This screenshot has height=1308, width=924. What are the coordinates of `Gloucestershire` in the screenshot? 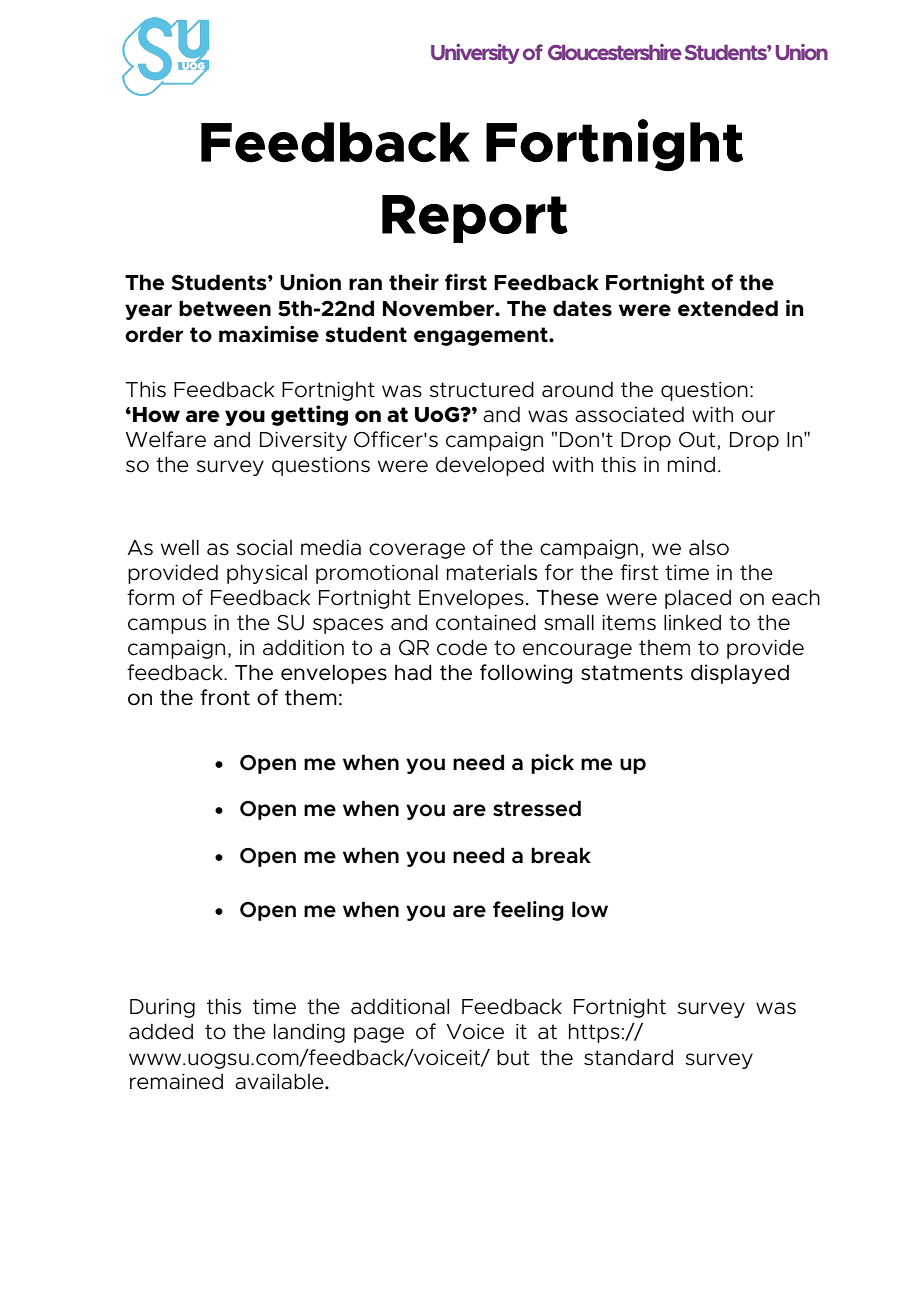 It's located at (615, 52).
